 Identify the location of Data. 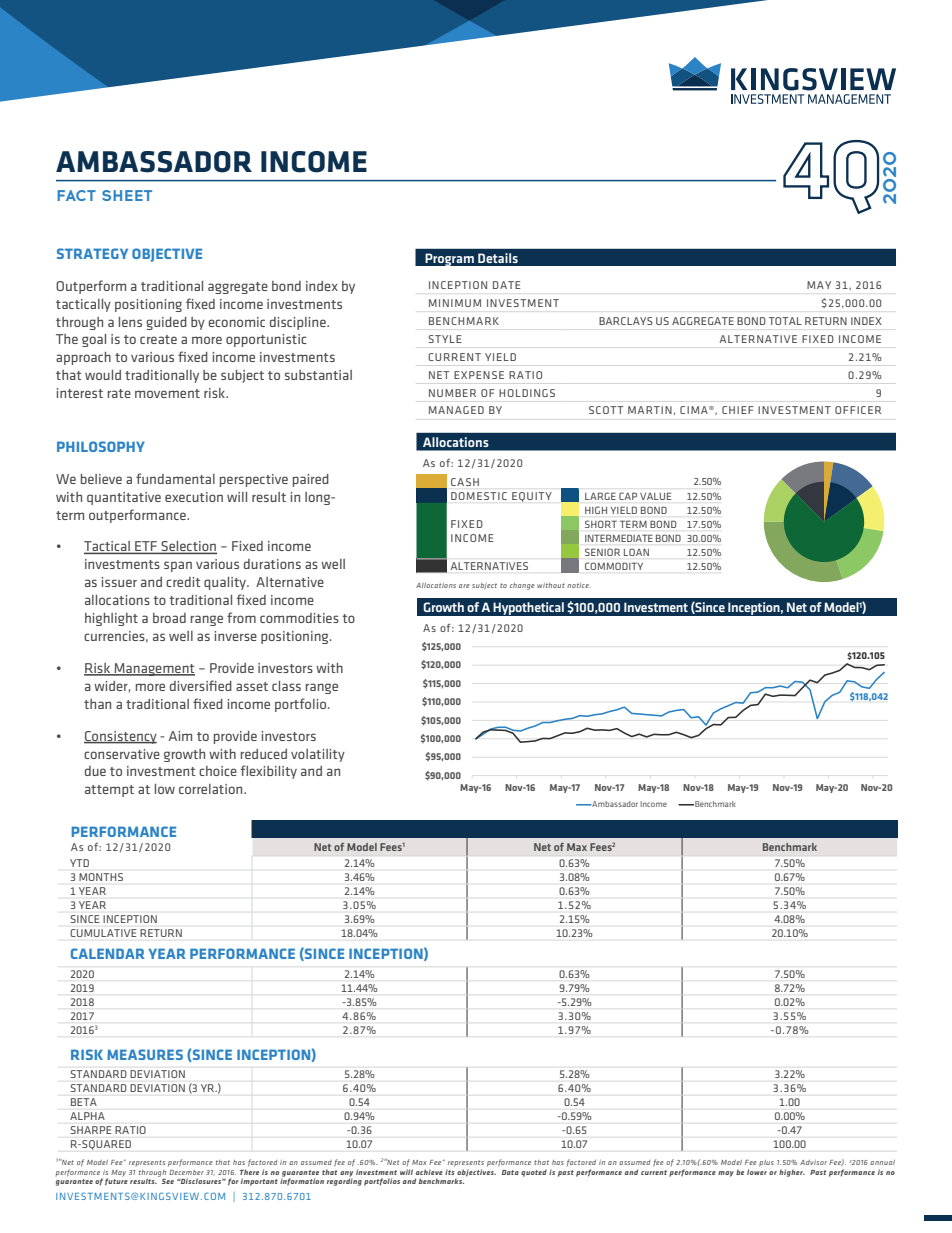
(510, 1172).
